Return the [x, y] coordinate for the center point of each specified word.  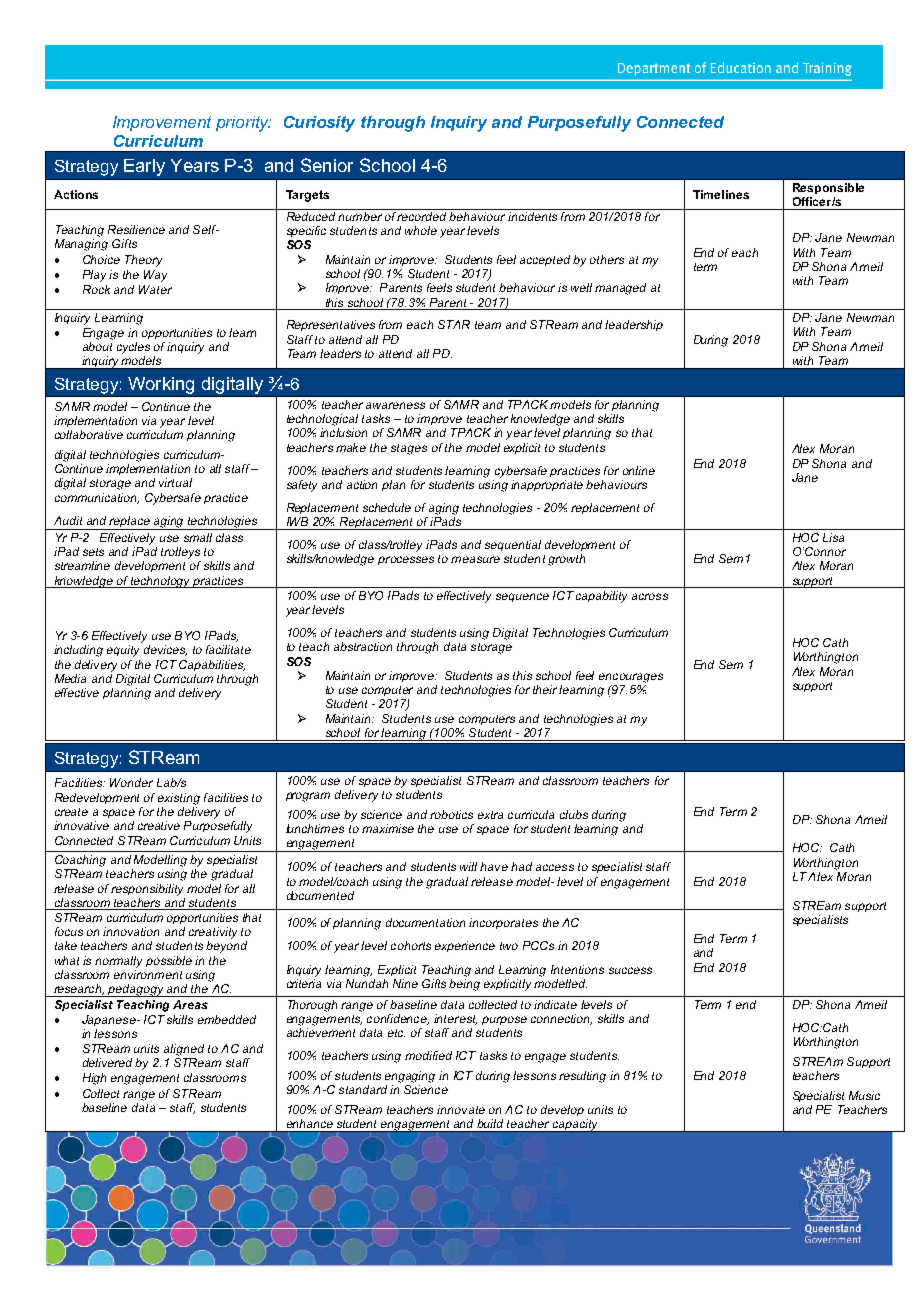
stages [409, 449]
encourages [631, 678]
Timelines [721, 194]
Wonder [131, 782]
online [639, 470]
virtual [175, 482]
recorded [423, 216]
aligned [184, 1050]
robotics [451, 814]
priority [243, 124]
